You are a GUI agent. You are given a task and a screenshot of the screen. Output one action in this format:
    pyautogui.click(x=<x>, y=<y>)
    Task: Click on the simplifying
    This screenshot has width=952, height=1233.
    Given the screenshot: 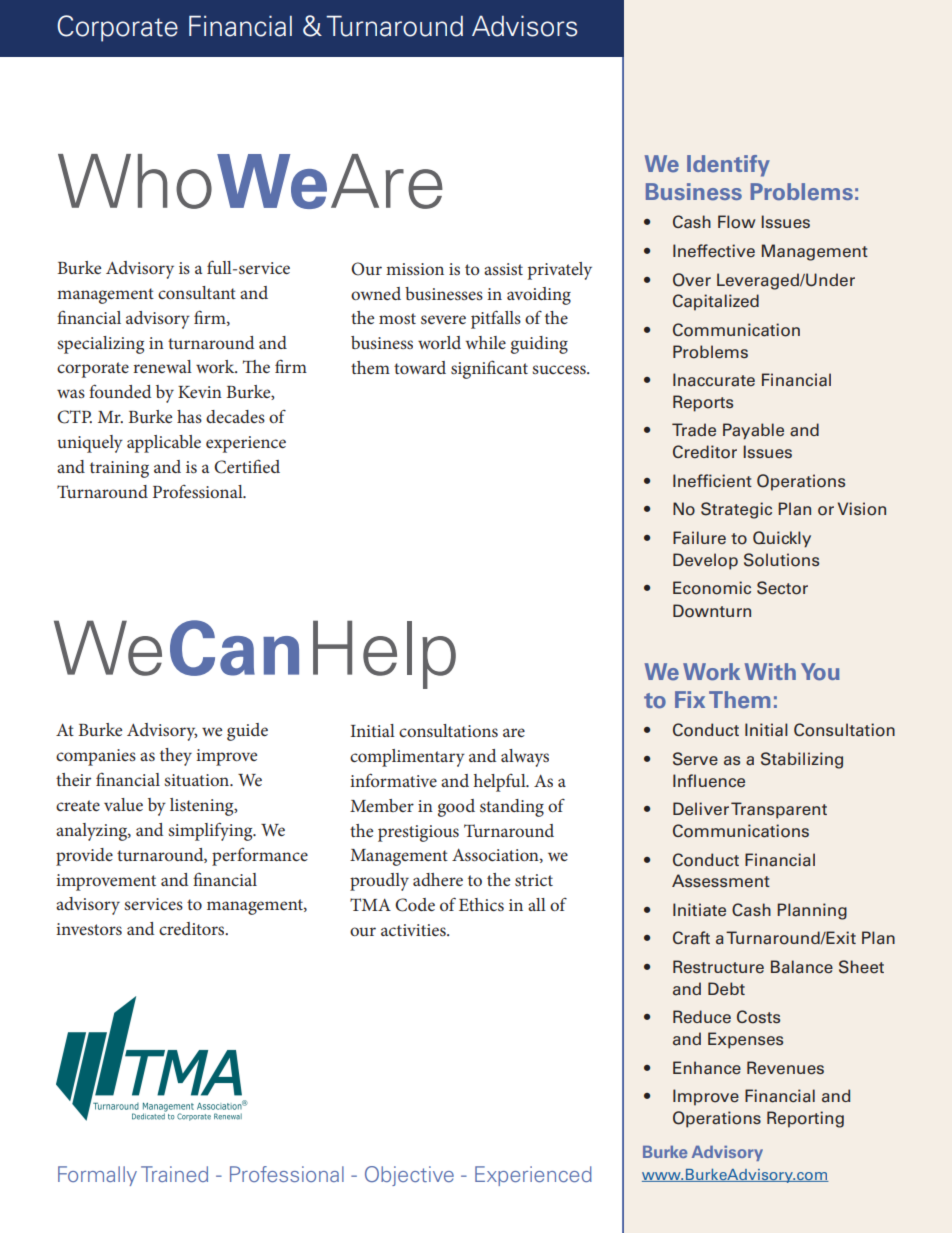 What is the action you would take?
    pyautogui.click(x=211, y=831)
